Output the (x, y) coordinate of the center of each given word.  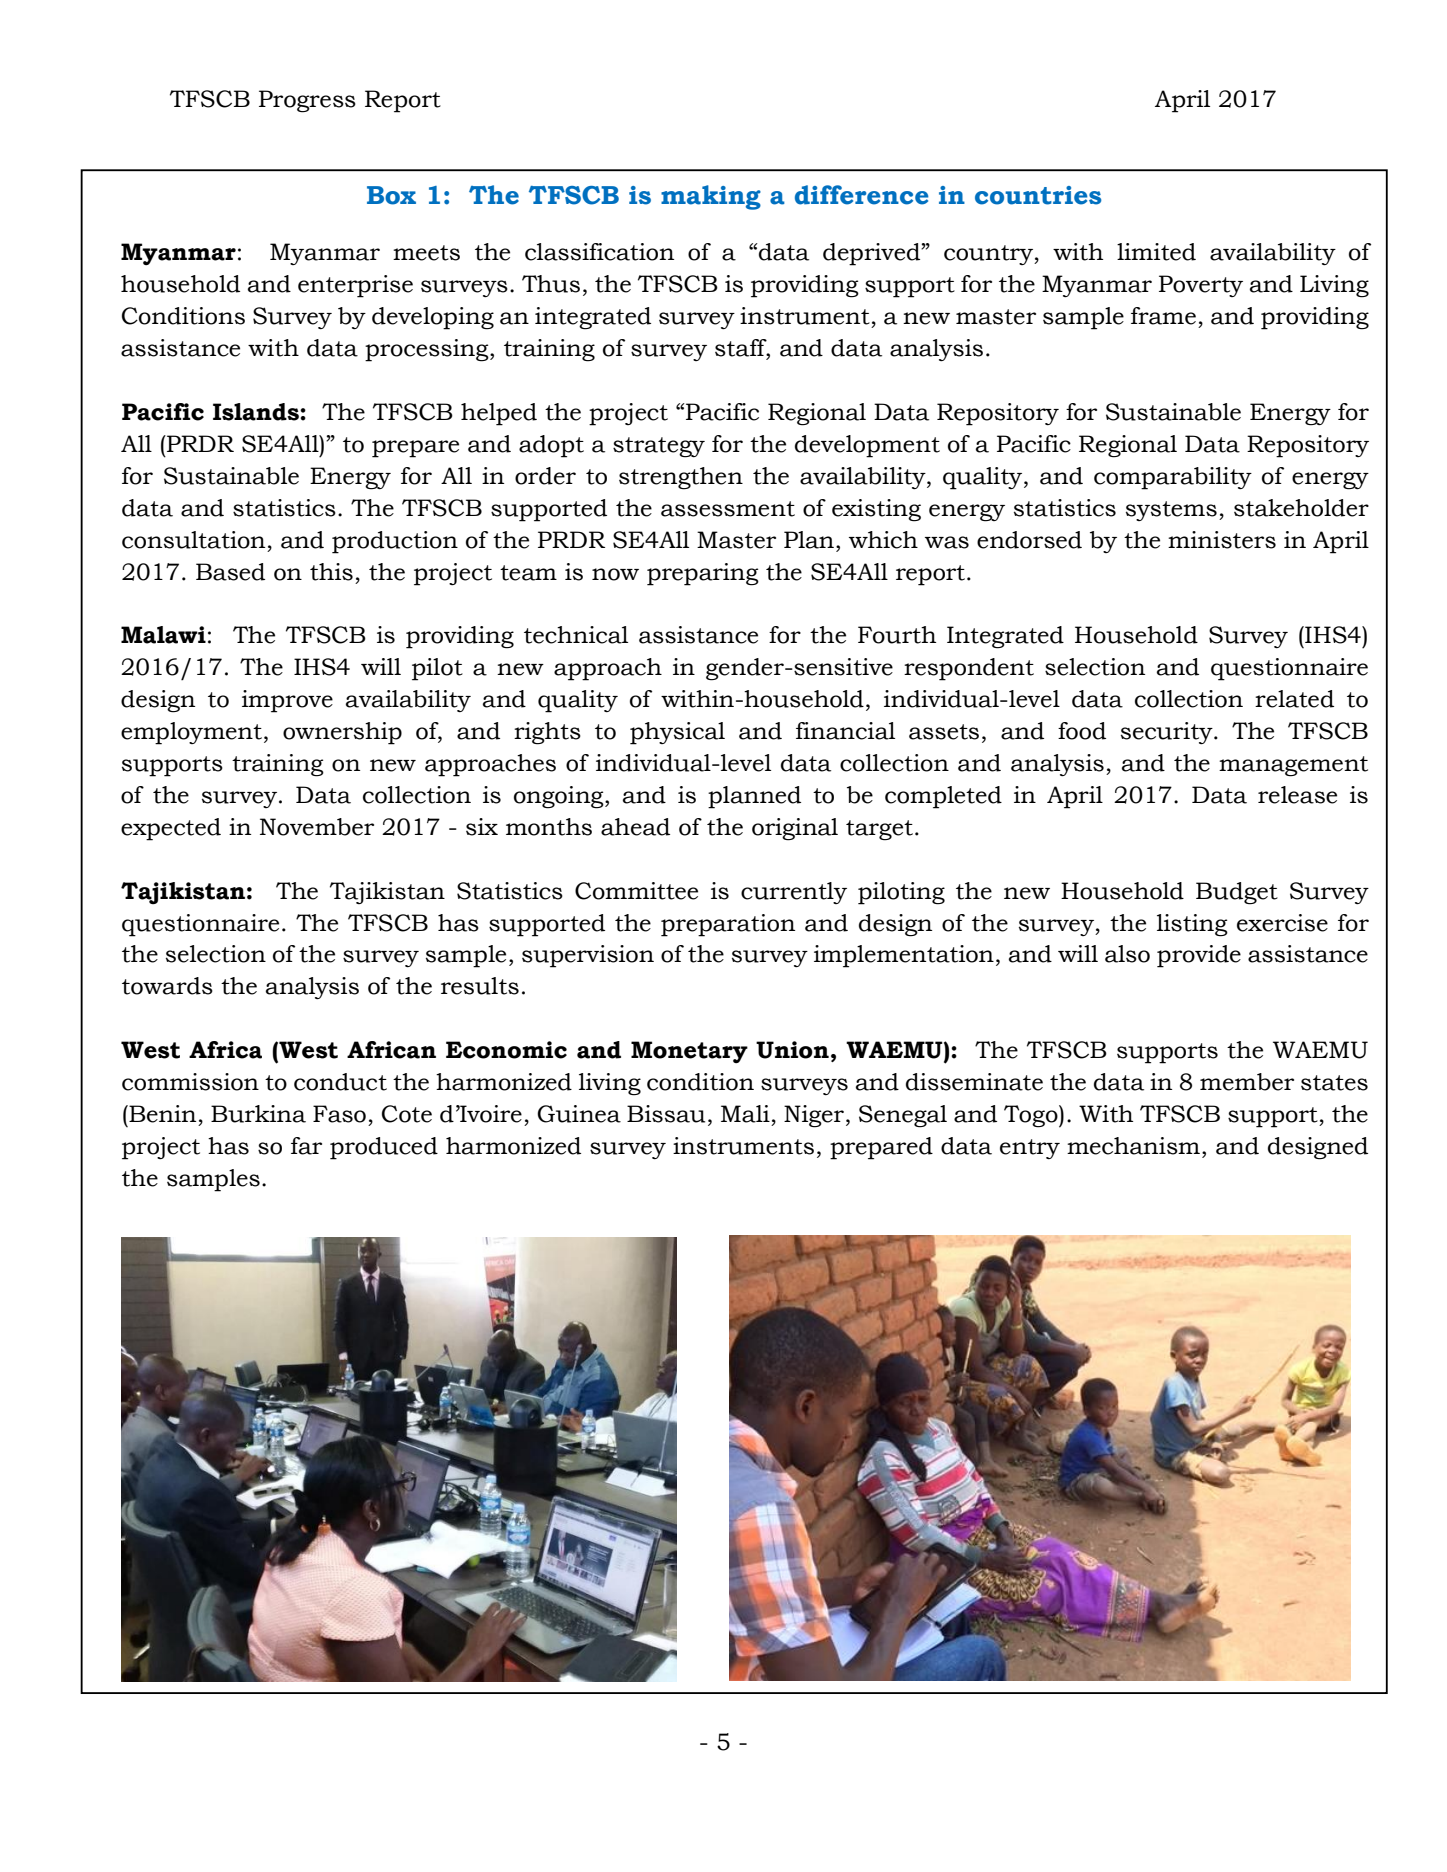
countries (1038, 195)
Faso (339, 1114)
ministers (1222, 540)
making (711, 197)
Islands (257, 412)
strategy (659, 447)
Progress (307, 101)
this (331, 572)
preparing (703, 574)
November (317, 827)
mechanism (1133, 1146)
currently (794, 893)
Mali (745, 1114)
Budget (1237, 893)
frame (1163, 316)
